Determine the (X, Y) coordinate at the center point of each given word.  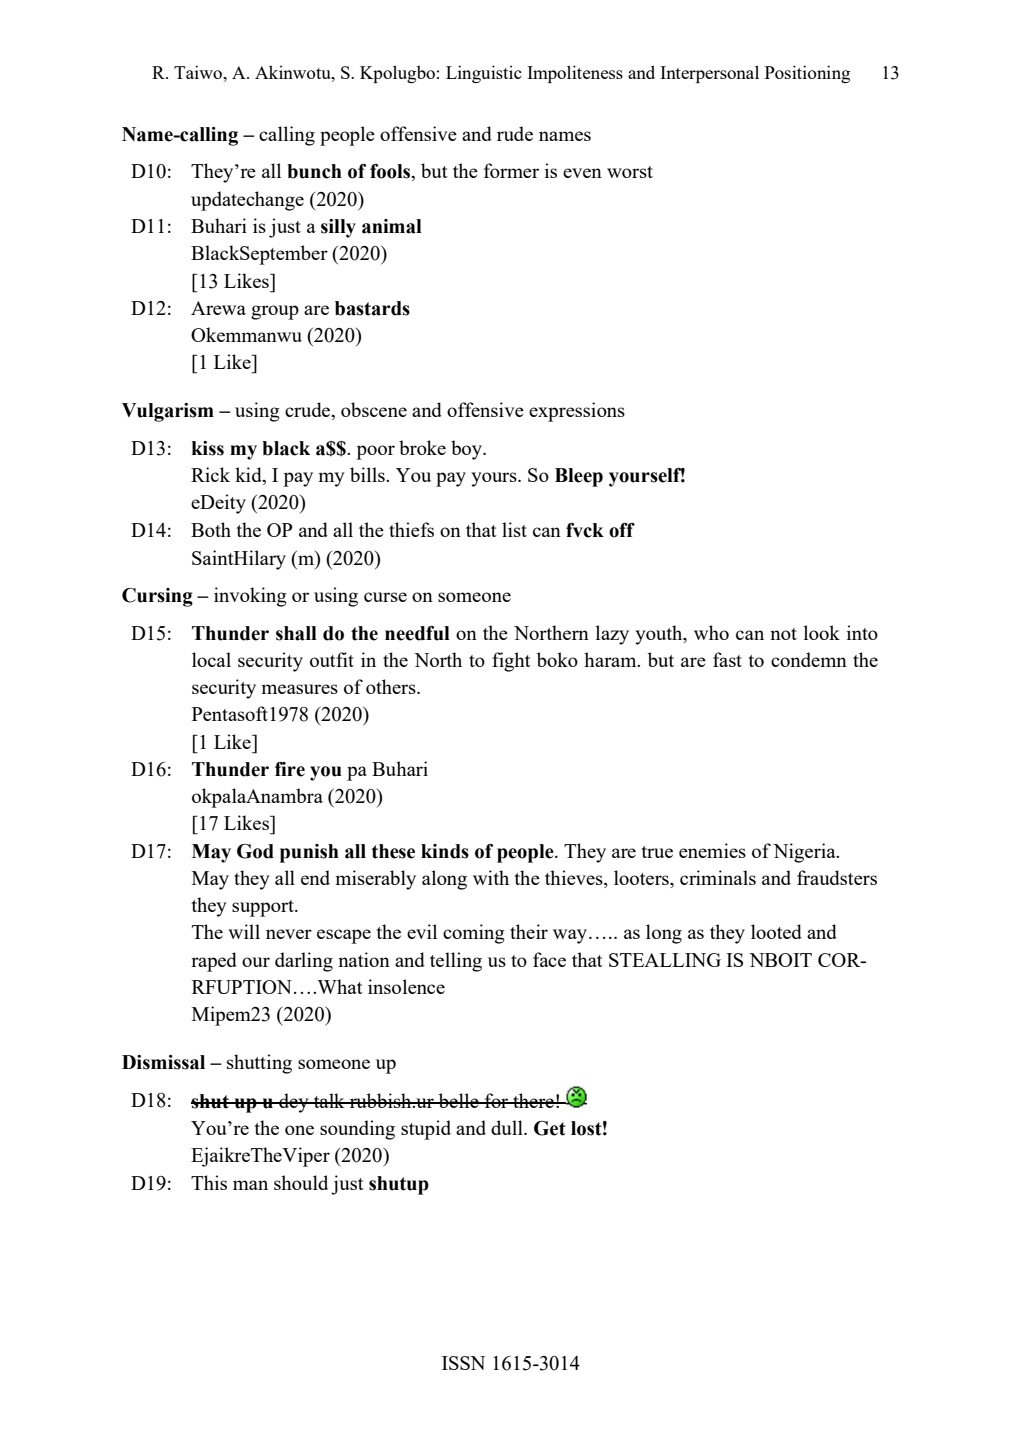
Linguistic (484, 74)
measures (299, 689)
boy (468, 450)
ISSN (463, 1363)
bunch (314, 171)
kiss (208, 448)
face (549, 959)
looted (776, 931)
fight (511, 662)
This (209, 1182)
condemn (809, 659)
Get (550, 1128)
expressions (577, 412)
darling (304, 962)
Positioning (807, 74)
